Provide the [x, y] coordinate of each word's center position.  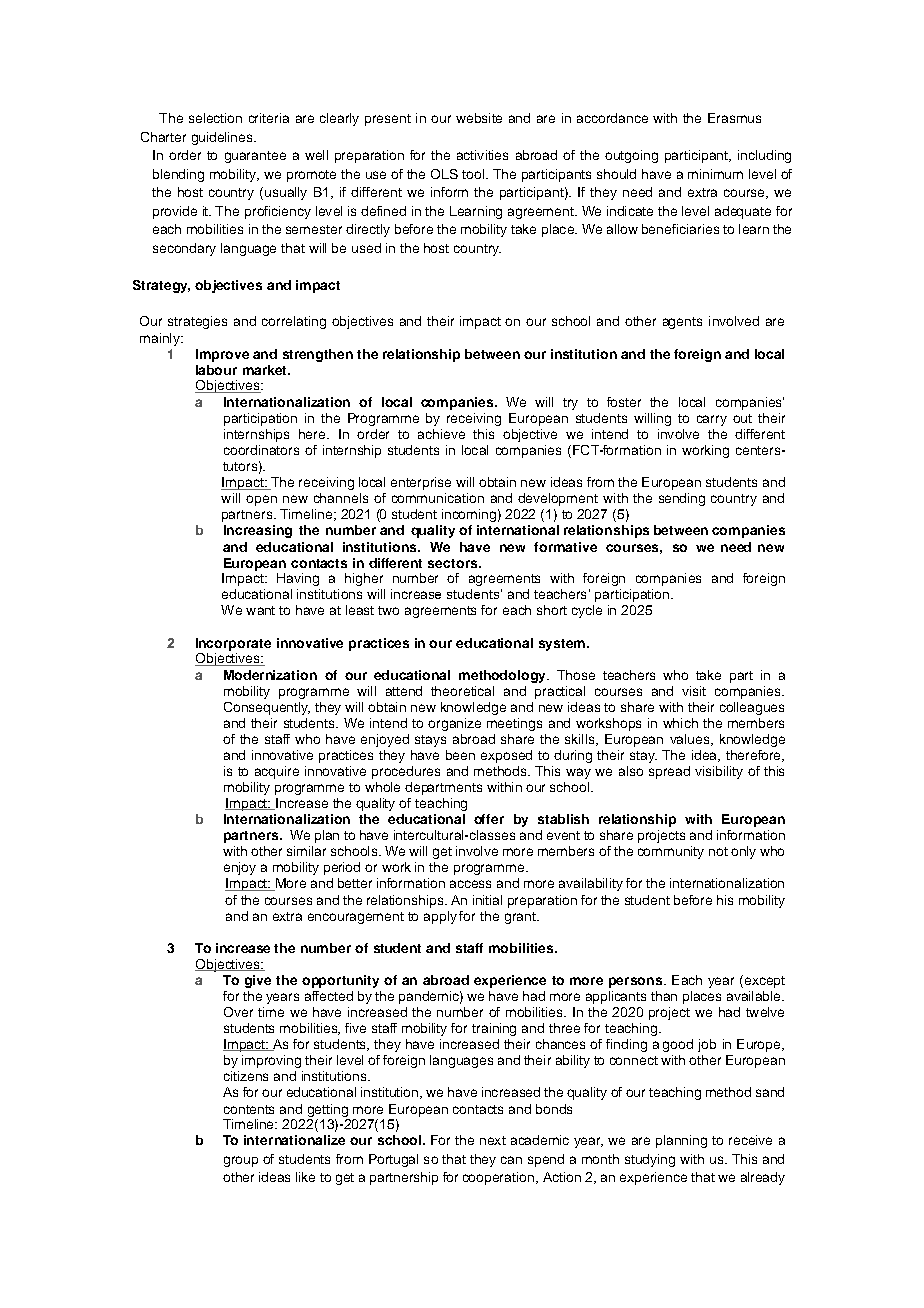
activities [482, 155]
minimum [715, 174]
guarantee [255, 157]
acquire [277, 772]
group [241, 1161]
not [718, 851]
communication [438, 498]
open [261, 500]
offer [489, 819]
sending [682, 499]
